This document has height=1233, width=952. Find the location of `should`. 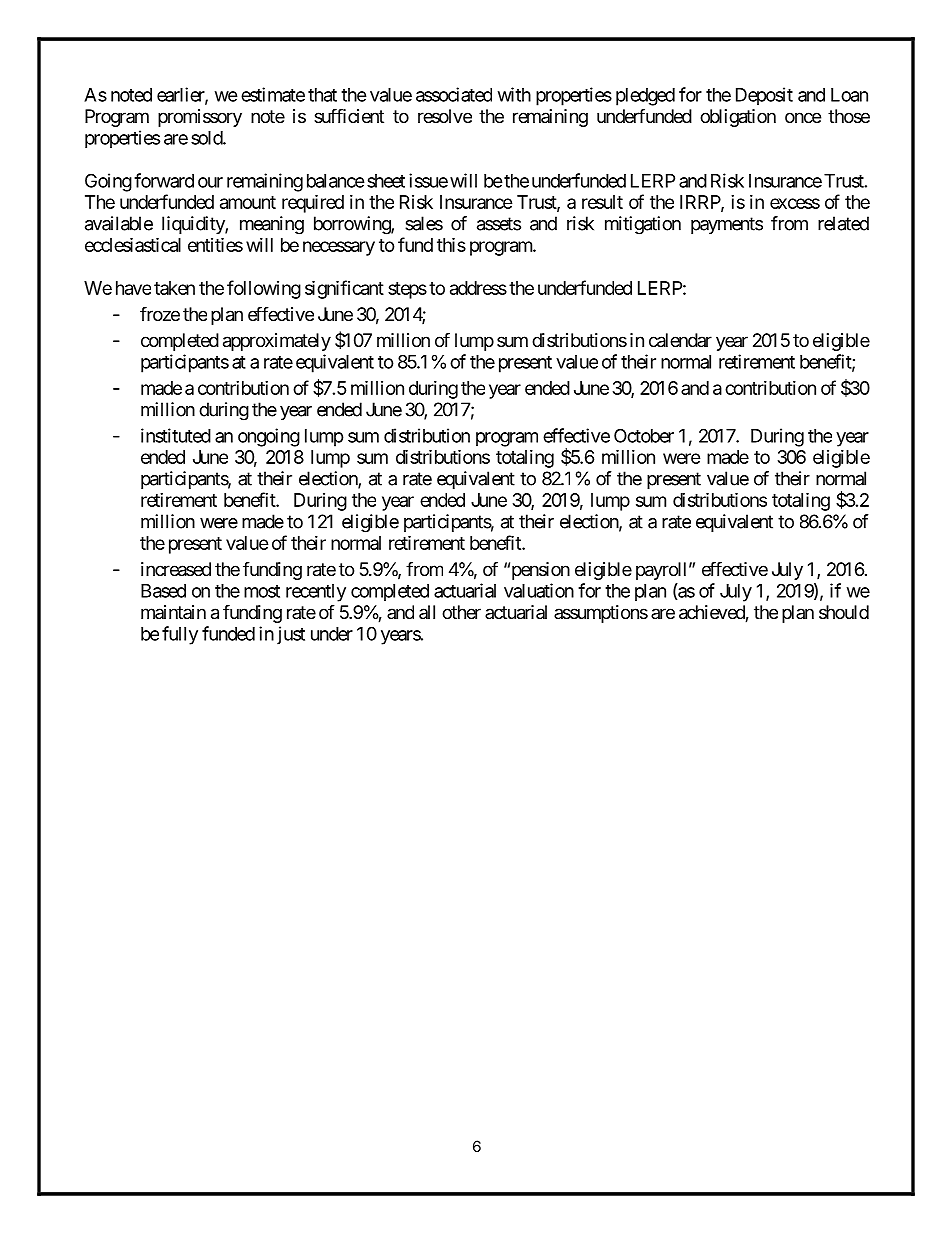

should is located at coordinates (844, 612).
